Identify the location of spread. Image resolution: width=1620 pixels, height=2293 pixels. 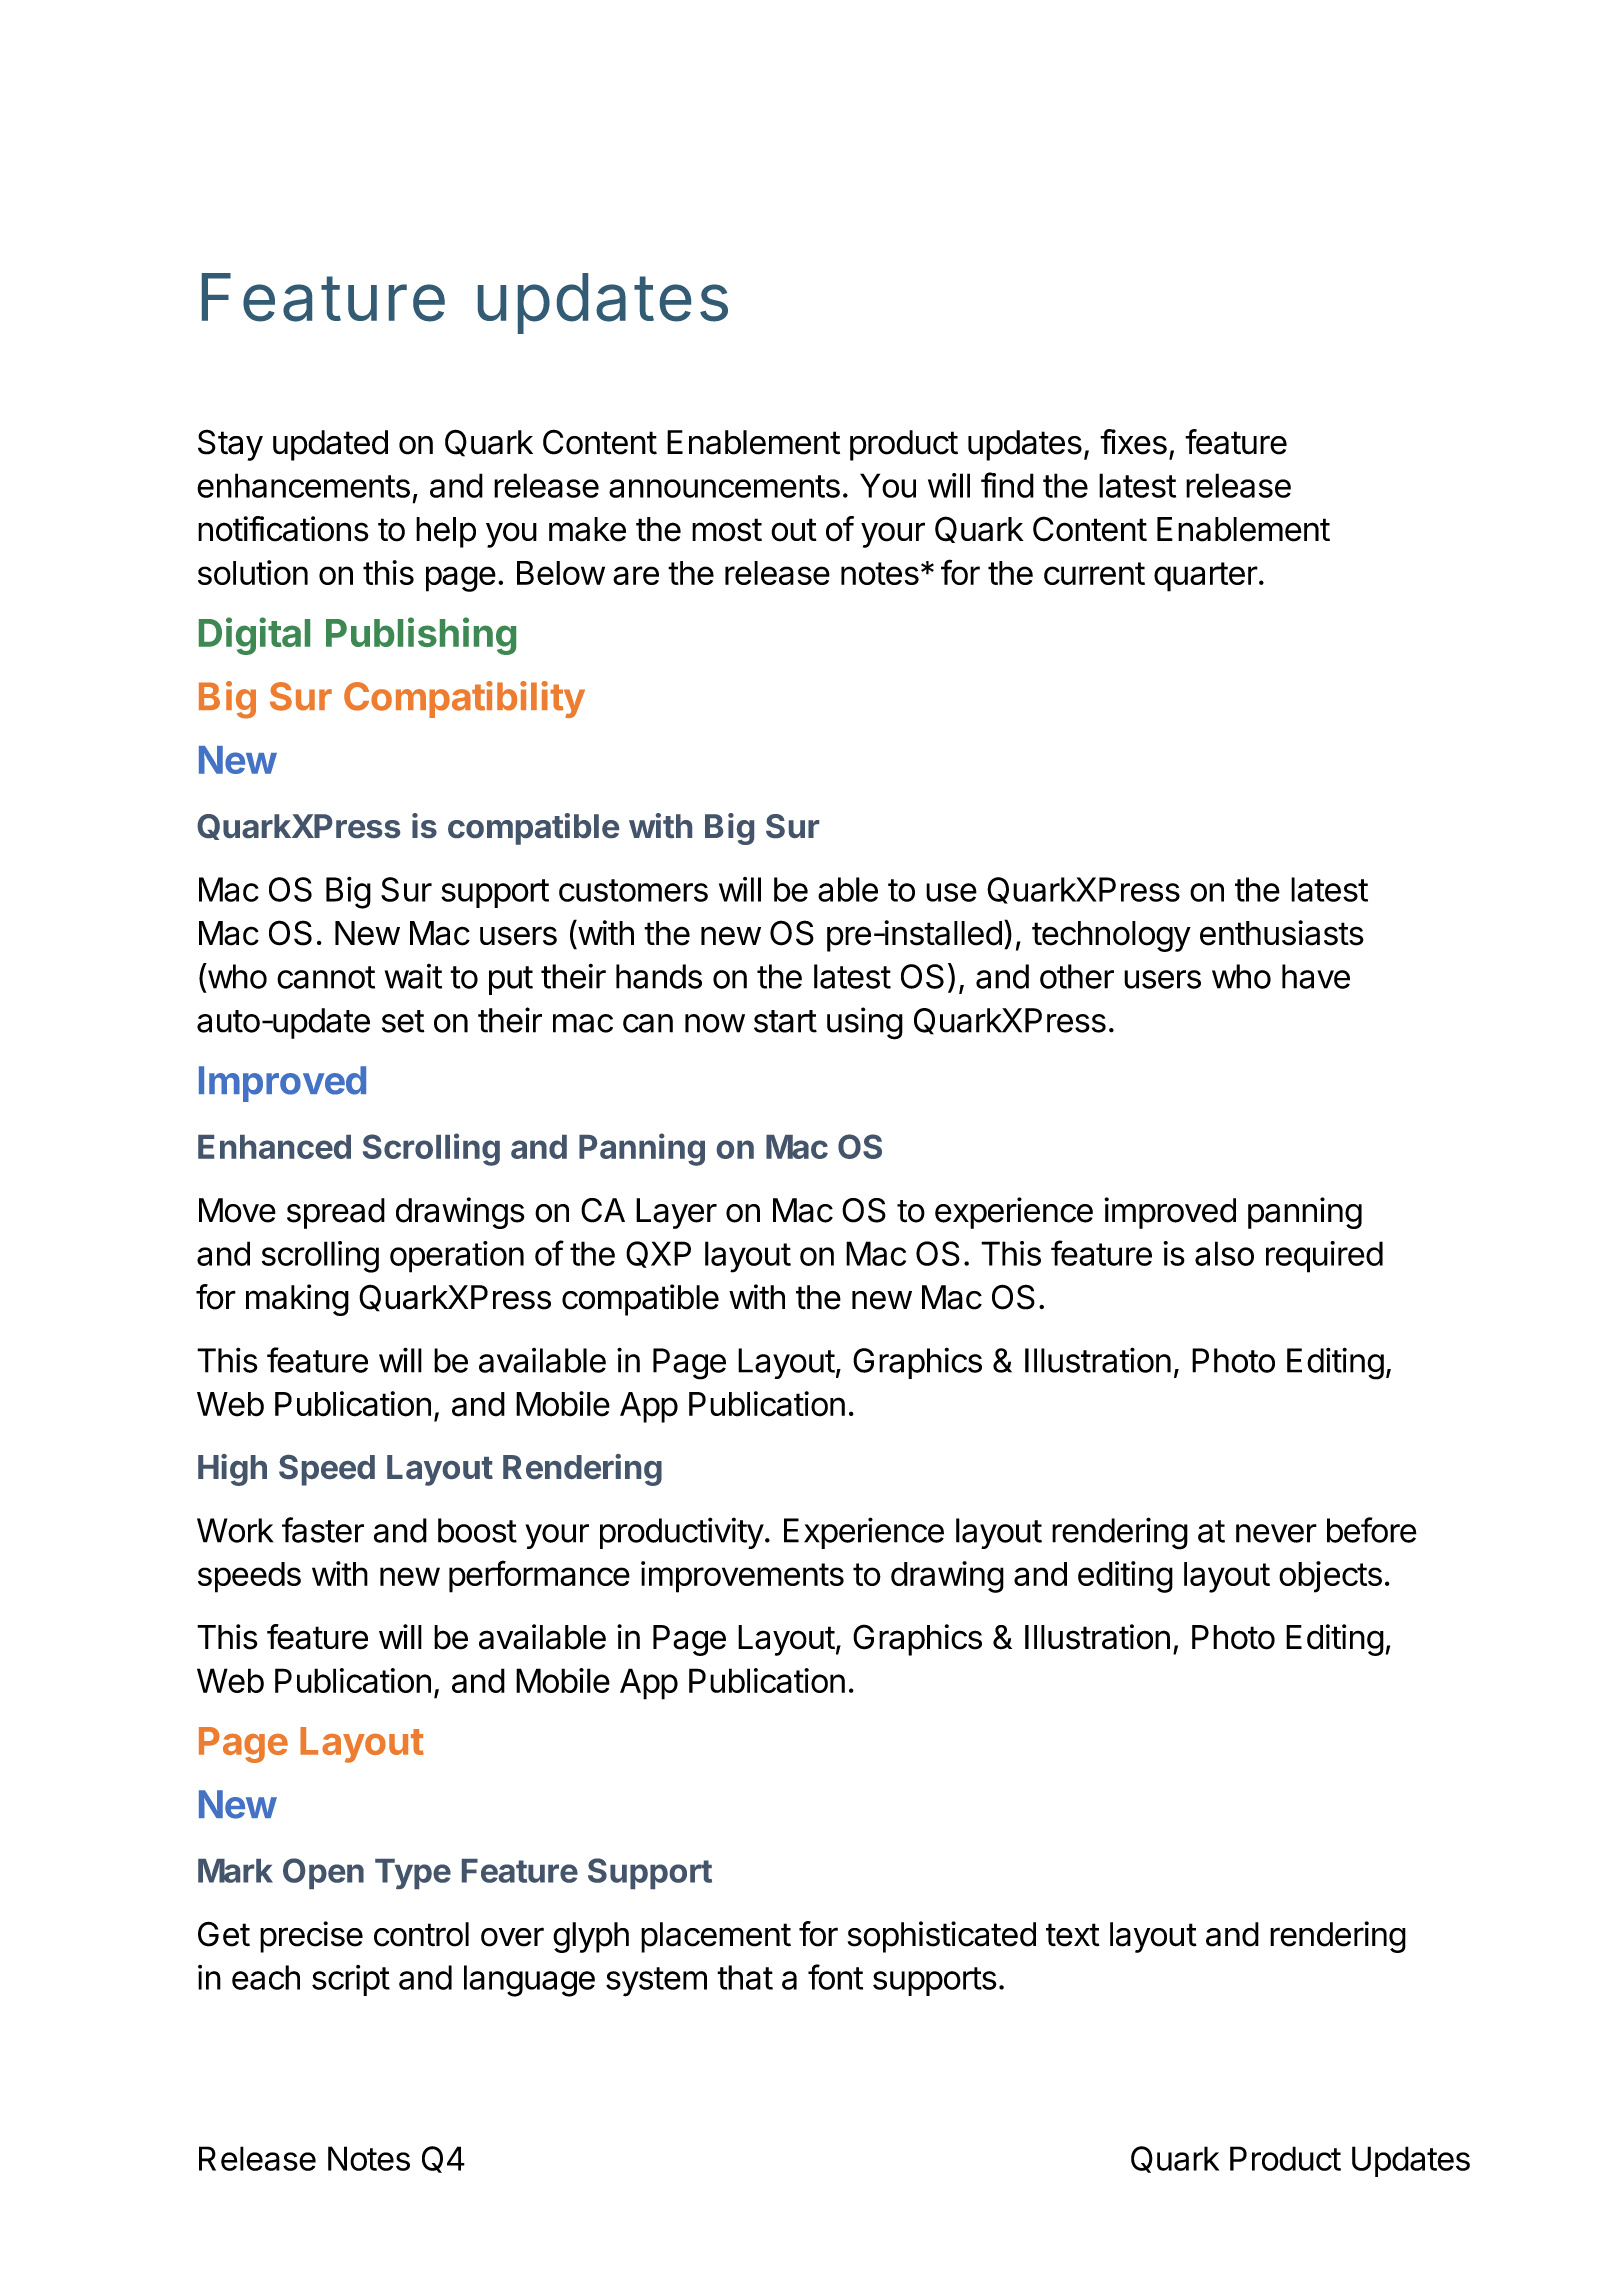
(336, 1213).
